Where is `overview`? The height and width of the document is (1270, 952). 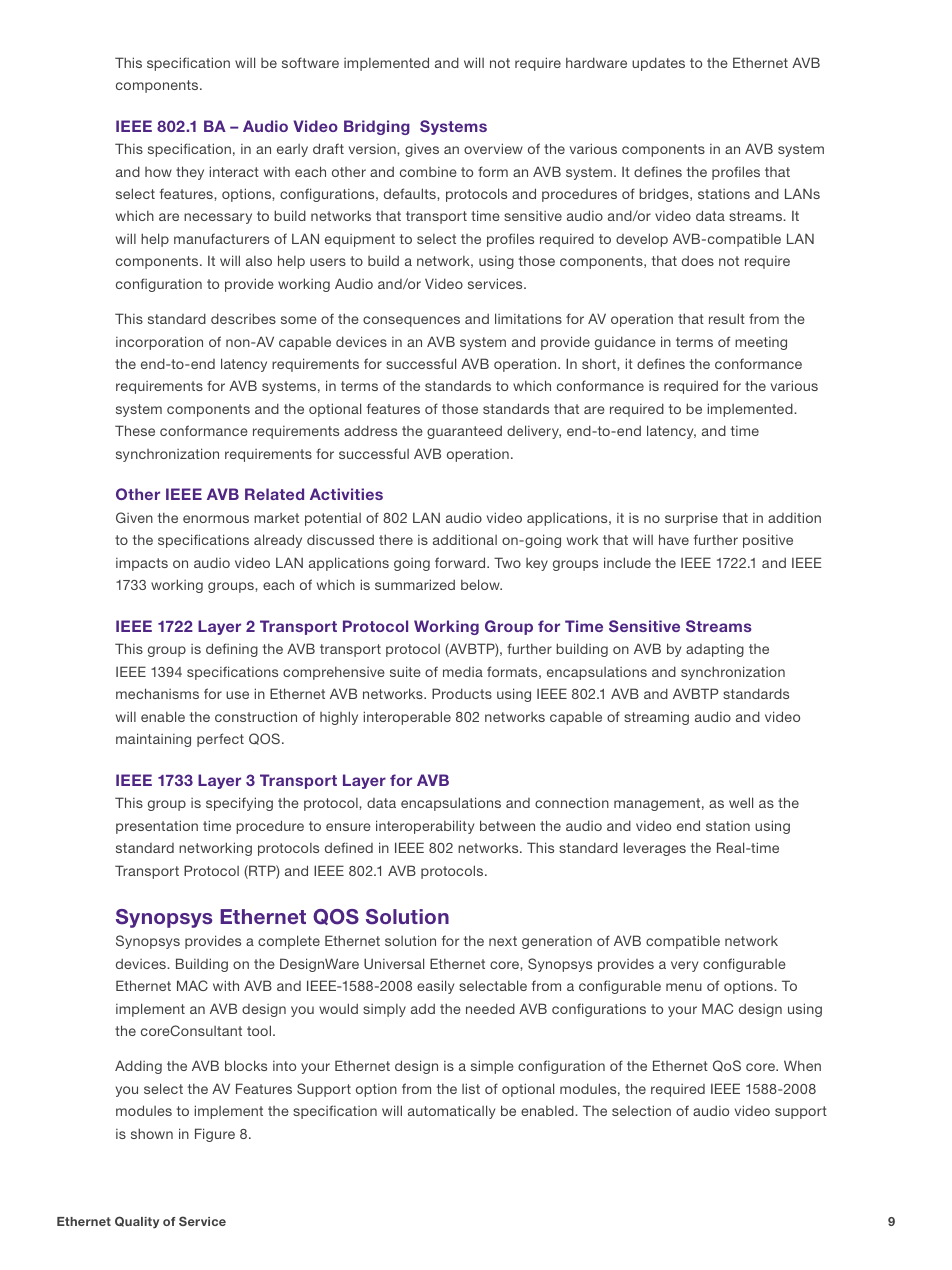
overview is located at coordinates (493, 148).
